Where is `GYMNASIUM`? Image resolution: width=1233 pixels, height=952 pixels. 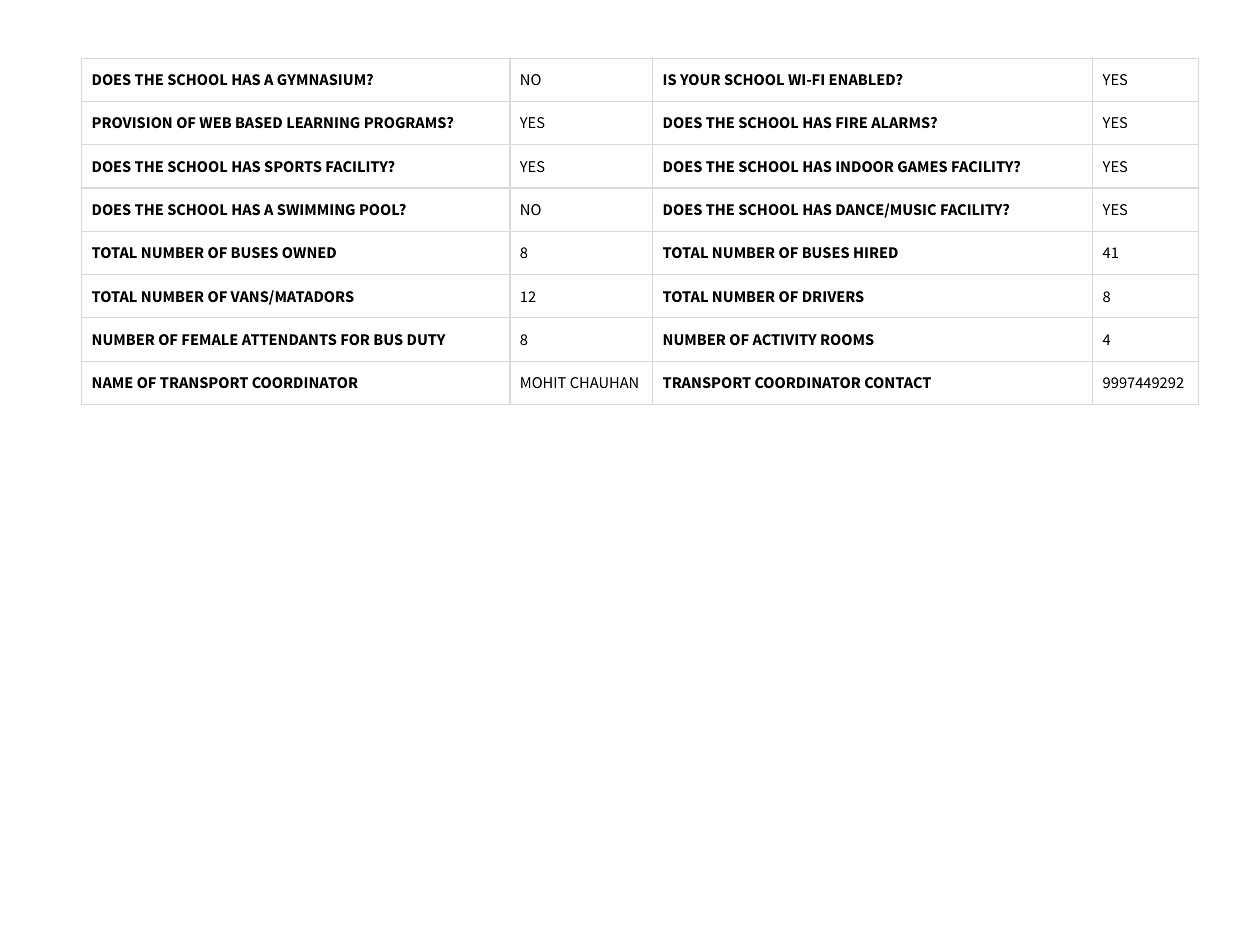
GYMNASIUM is located at coordinates (321, 79).
